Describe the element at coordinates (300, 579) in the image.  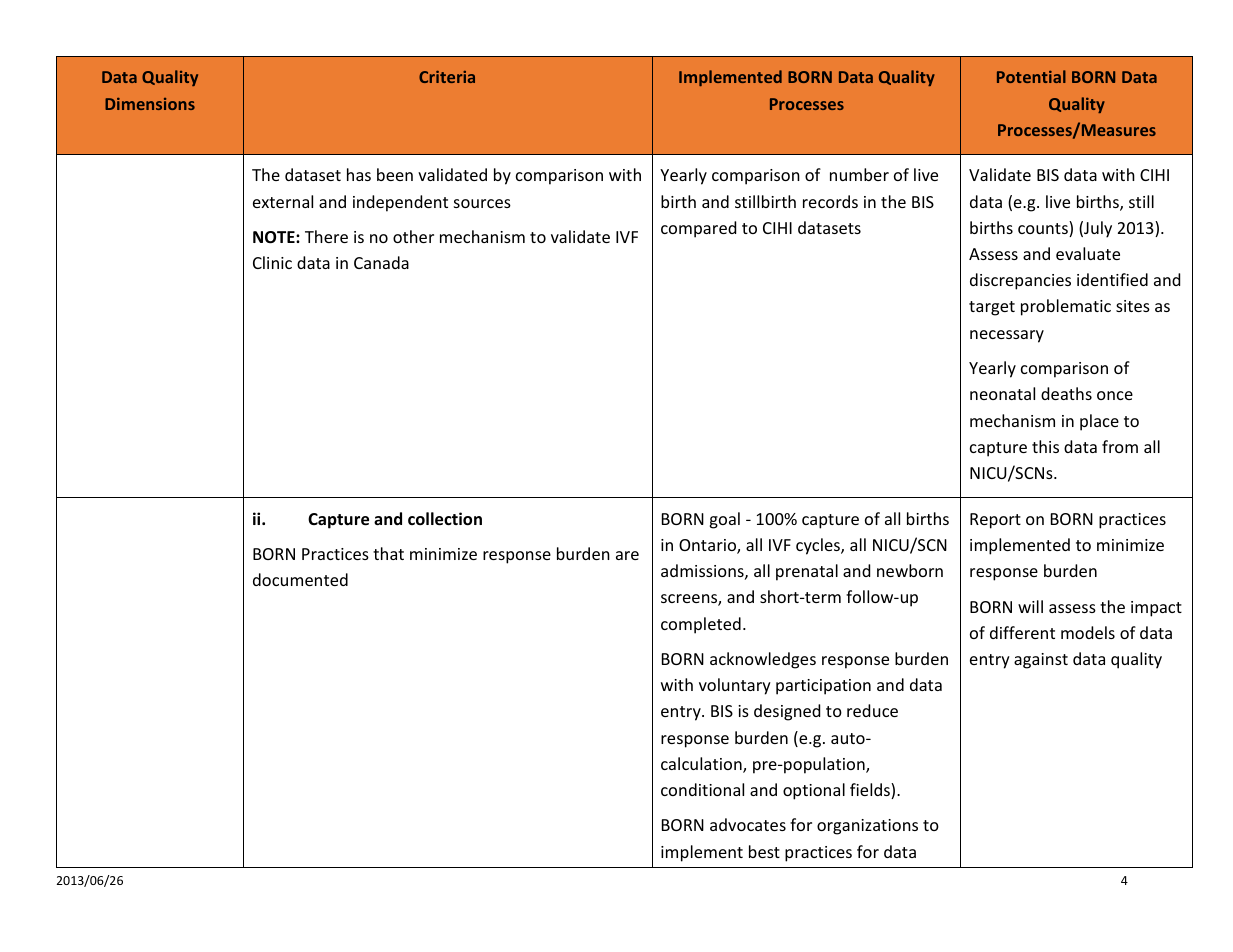
I see `documented` at that location.
